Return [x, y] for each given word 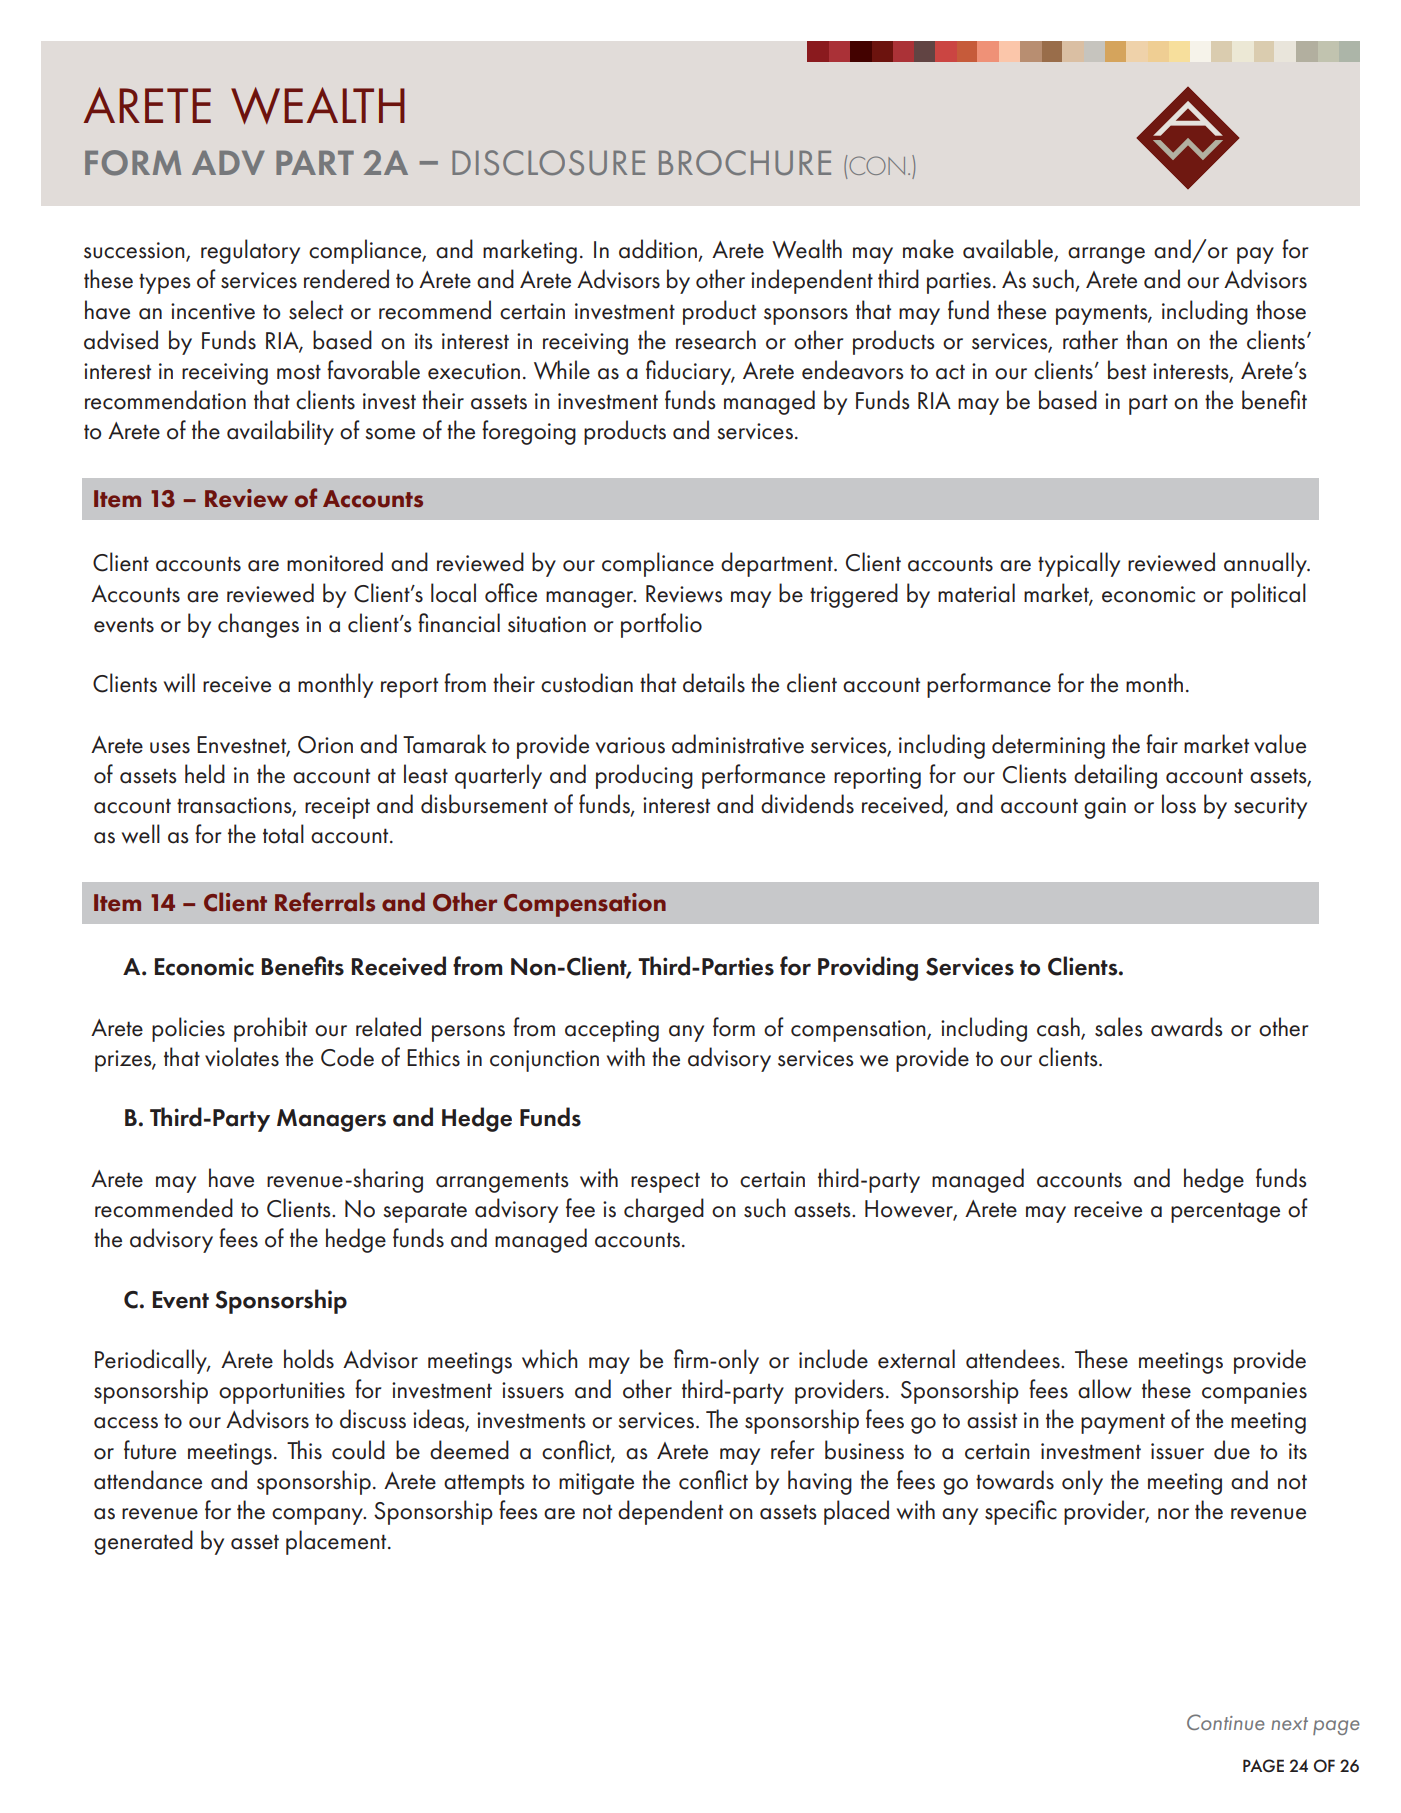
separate [425, 1213]
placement [337, 1542]
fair [1162, 744]
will [179, 683]
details [714, 683]
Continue [1226, 1722]
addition [659, 250]
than [1146, 340]
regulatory [250, 251]
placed [856, 1512]
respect [665, 1183]
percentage [1225, 1212]
